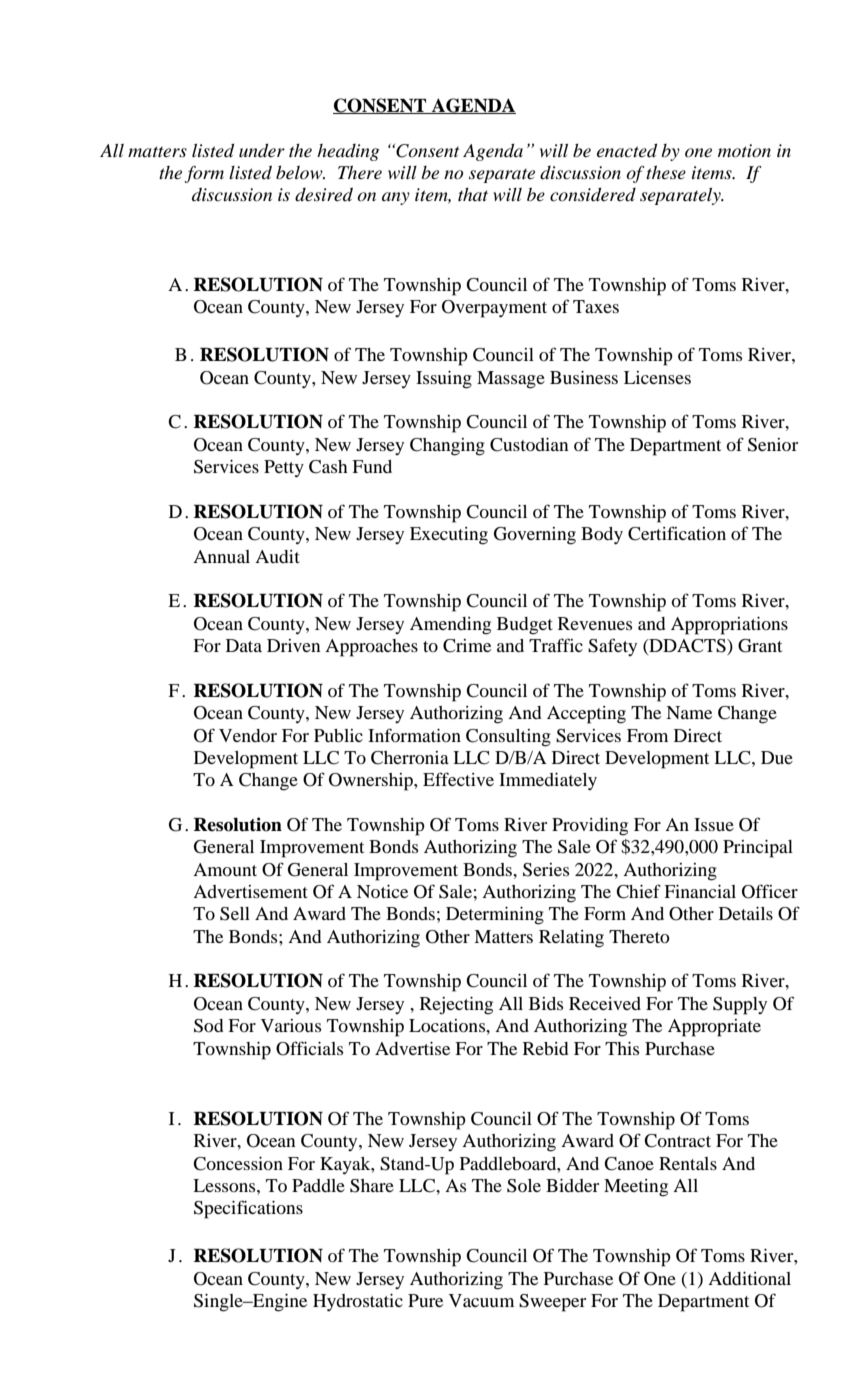 This screenshot has height=1400, width=849. What do you see at coordinates (677, 533) in the screenshot?
I see `Certification` at bounding box center [677, 533].
